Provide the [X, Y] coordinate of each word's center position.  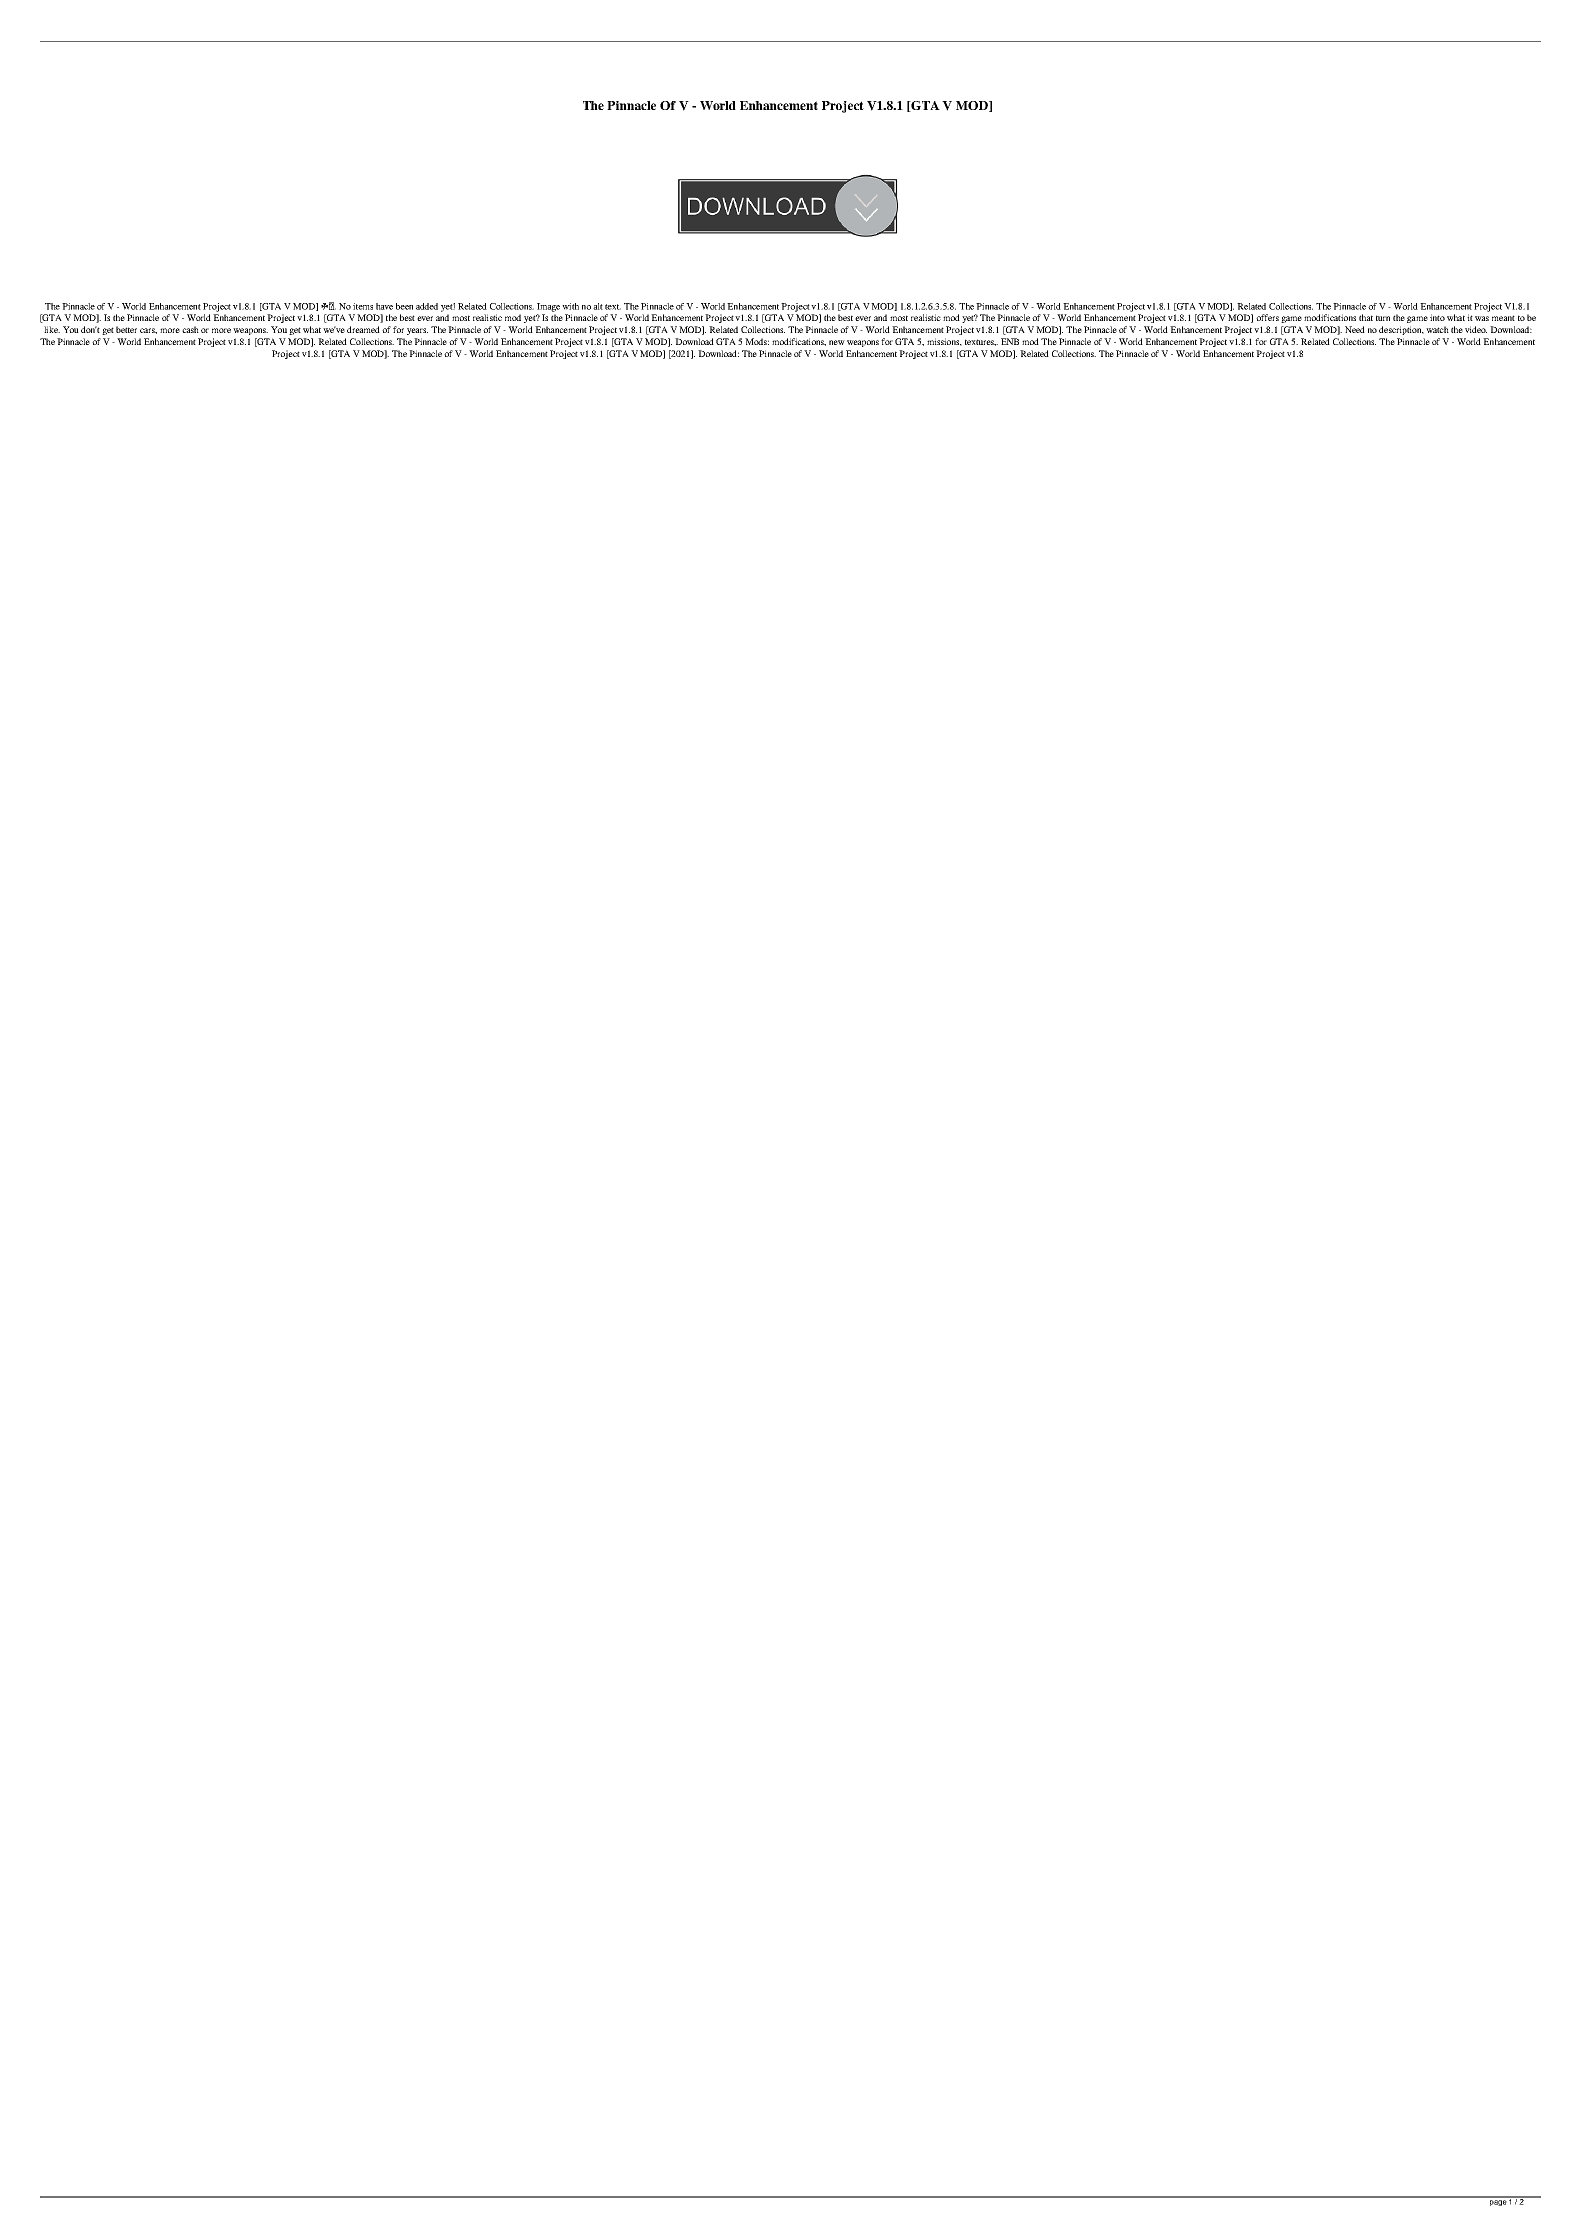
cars [148, 331]
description [1401, 330]
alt [598, 306]
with [570, 306]
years [417, 331]
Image [548, 307]
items [363, 306]
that [1366, 317]
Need [1355, 329]
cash [190, 329]
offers [1267, 317]
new [837, 342]
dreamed [363, 329]
